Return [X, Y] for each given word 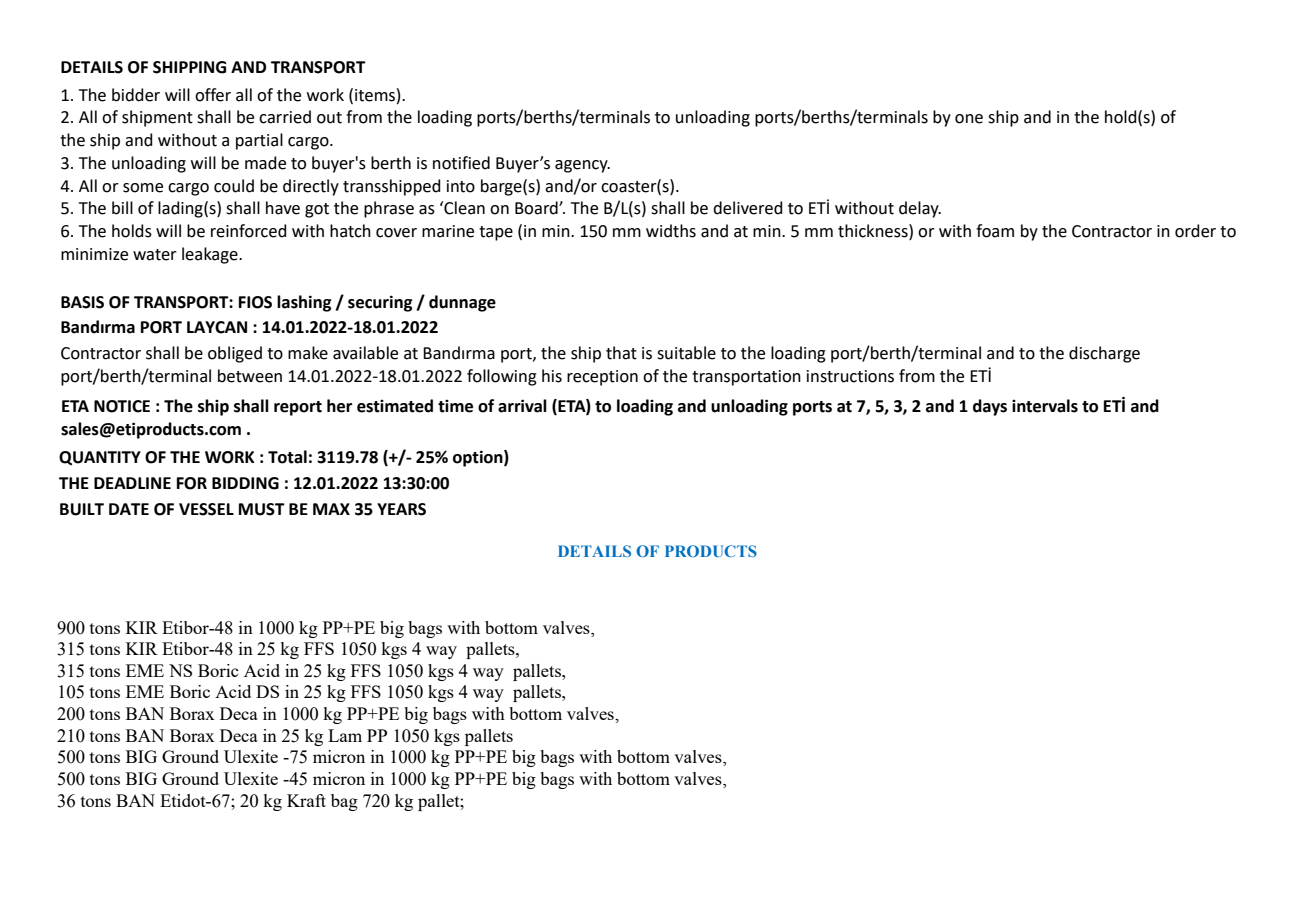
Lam [345, 735]
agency [582, 166]
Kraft [306, 800]
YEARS [401, 509]
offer [213, 95]
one [969, 119]
